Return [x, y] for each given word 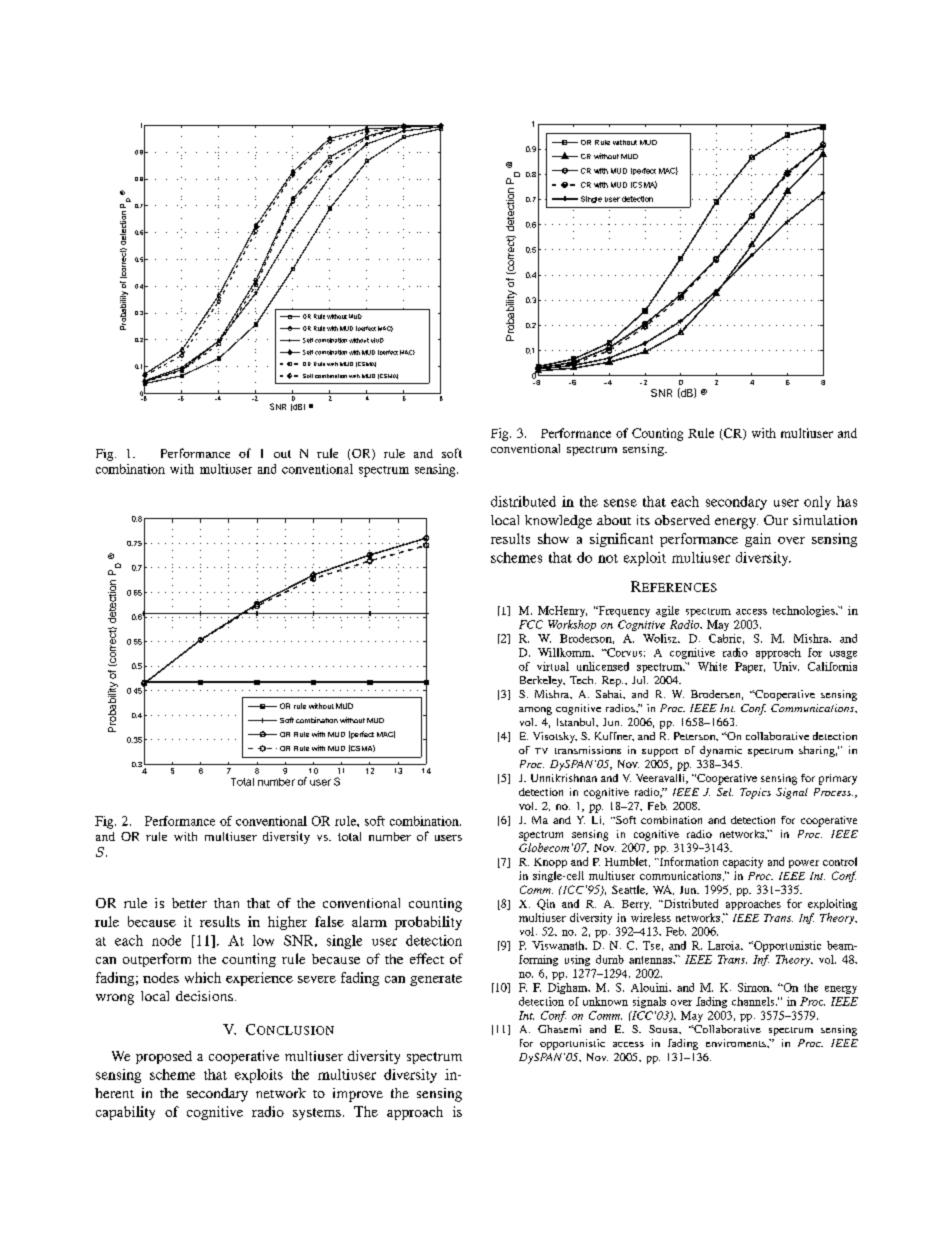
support [660, 752]
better [189, 903]
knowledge [558, 522]
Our [776, 520]
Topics [755, 793]
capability [125, 1113]
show [553, 538]
